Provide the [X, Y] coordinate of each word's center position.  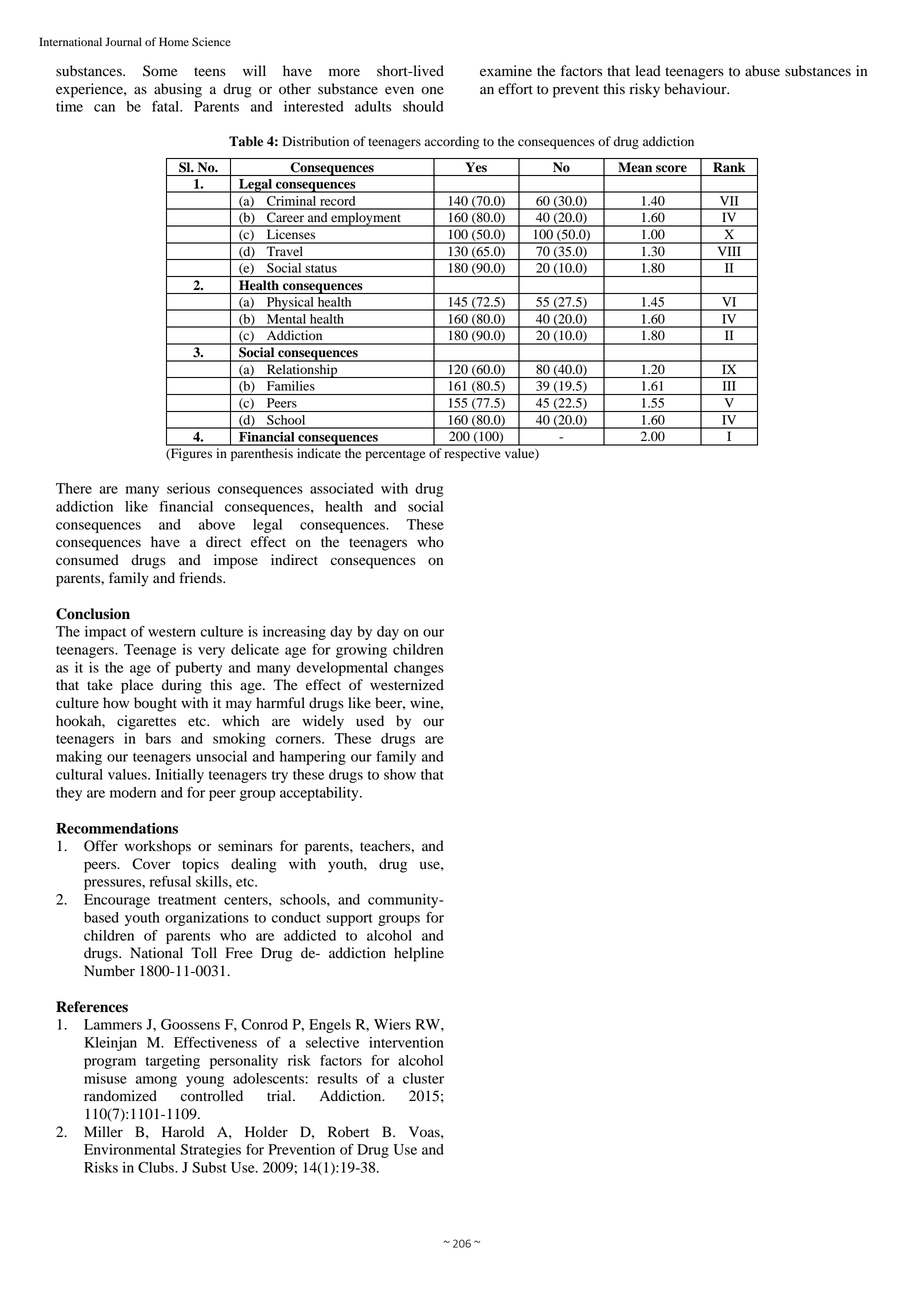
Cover [151, 864]
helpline [419, 954]
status [321, 269]
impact [105, 633]
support [350, 920]
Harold [183, 1132]
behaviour [696, 89]
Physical [290, 304]
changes [419, 669]
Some [160, 71]
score [671, 169]
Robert [348, 1132]
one [432, 90]
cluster [423, 1078]
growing [361, 651]
